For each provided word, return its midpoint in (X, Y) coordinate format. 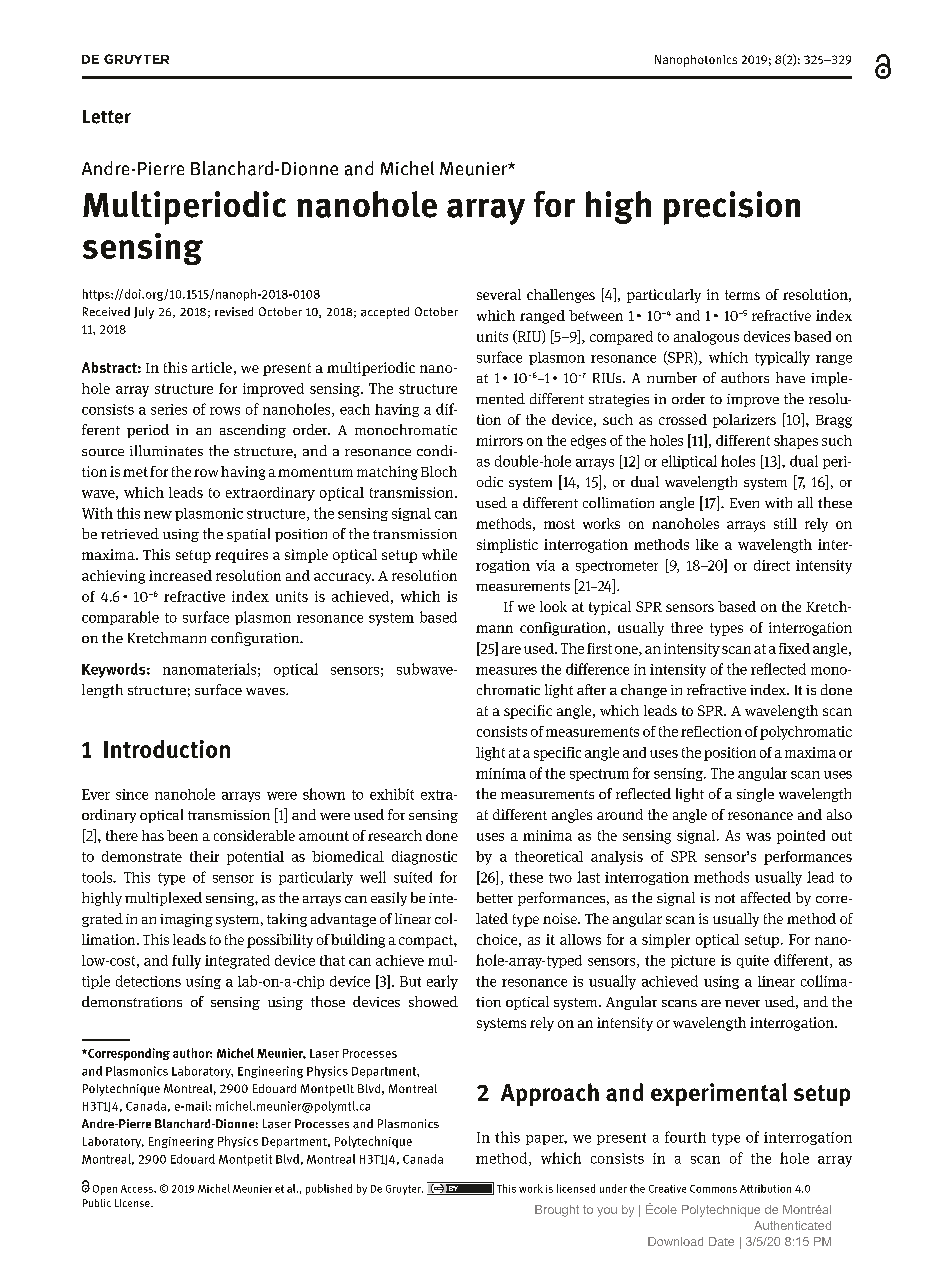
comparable (120, 618)
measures (506, 671)
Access (138, 1189)
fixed (794, 648)
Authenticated (792, 1225)
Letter (107, 117)
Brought (557, 1211)
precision (732, 208)
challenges (561, 296)
